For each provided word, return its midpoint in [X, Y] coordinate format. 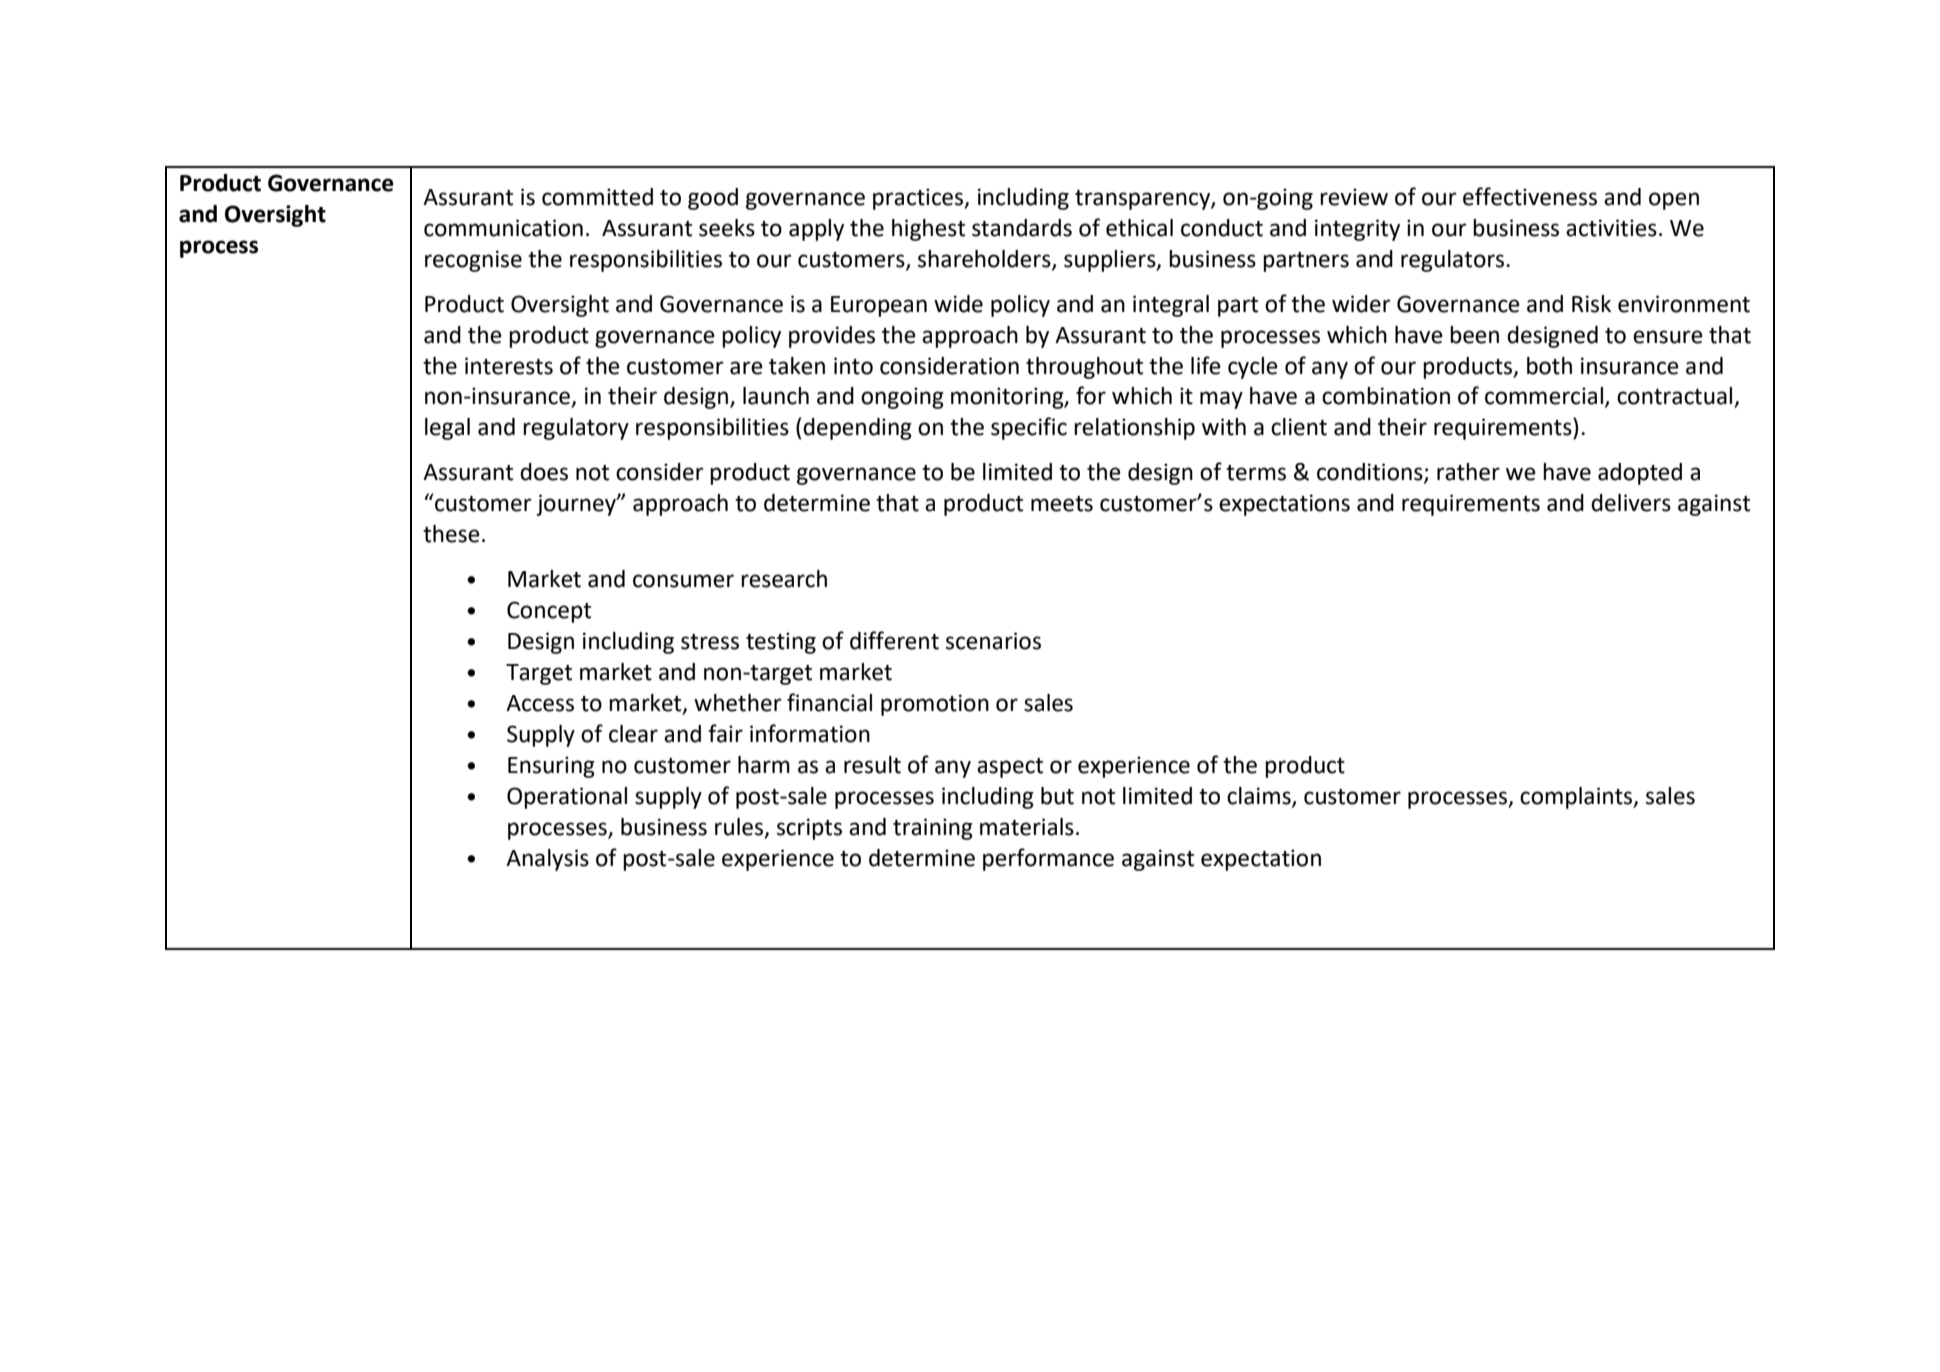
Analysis [547, 860]
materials [1027, 827]
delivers [1631, 503]
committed [597, 197]
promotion [935, 705]
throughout [1084, 368]
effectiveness [1530, 196]
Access [540, 703]
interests [509, 366]
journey [577, 505]
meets [1062, 504]
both [1549, 366]
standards [1022, 228]
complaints [1577, 798]
